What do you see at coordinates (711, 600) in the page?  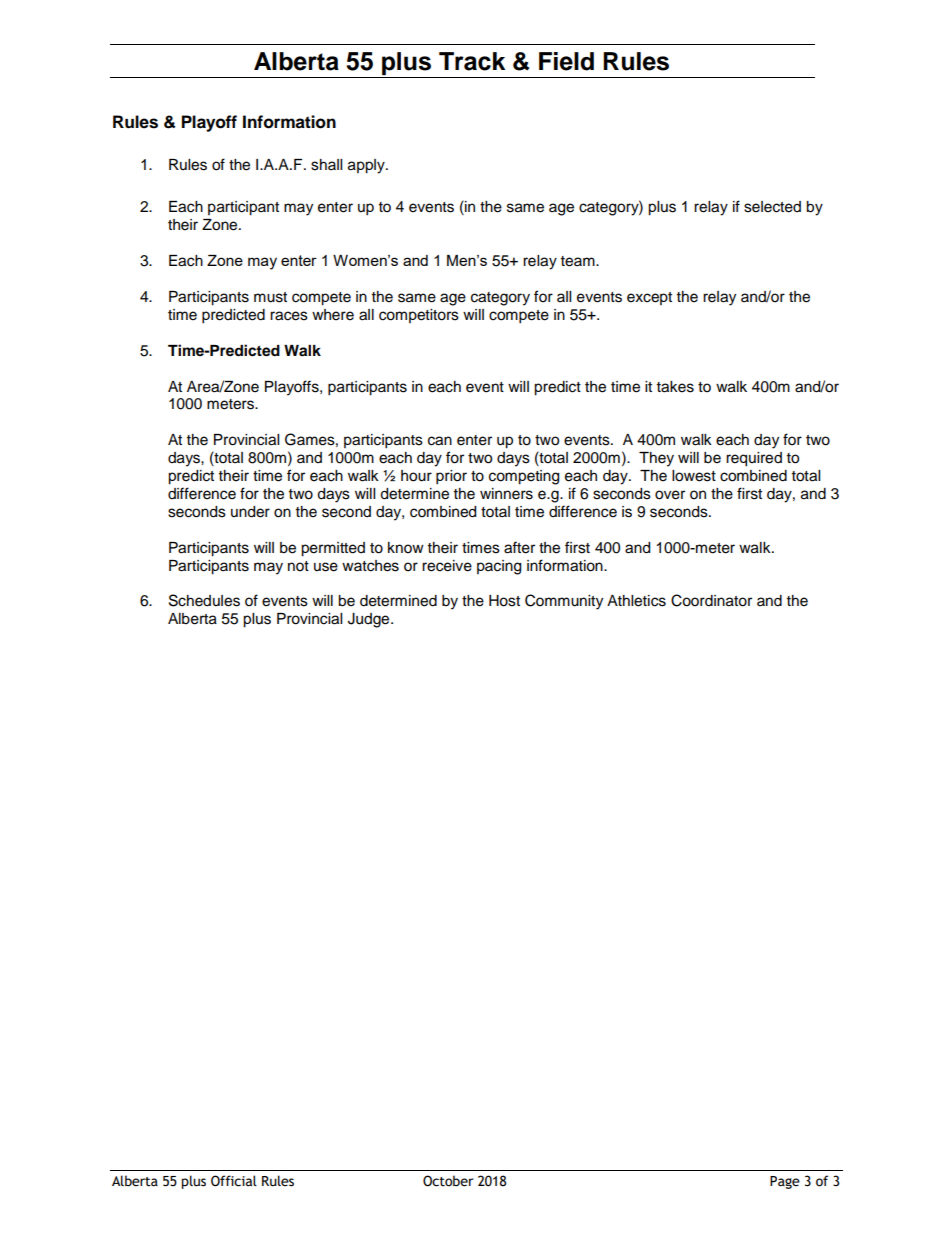 I see `Coordinator` at bounding box center [711, 600].
